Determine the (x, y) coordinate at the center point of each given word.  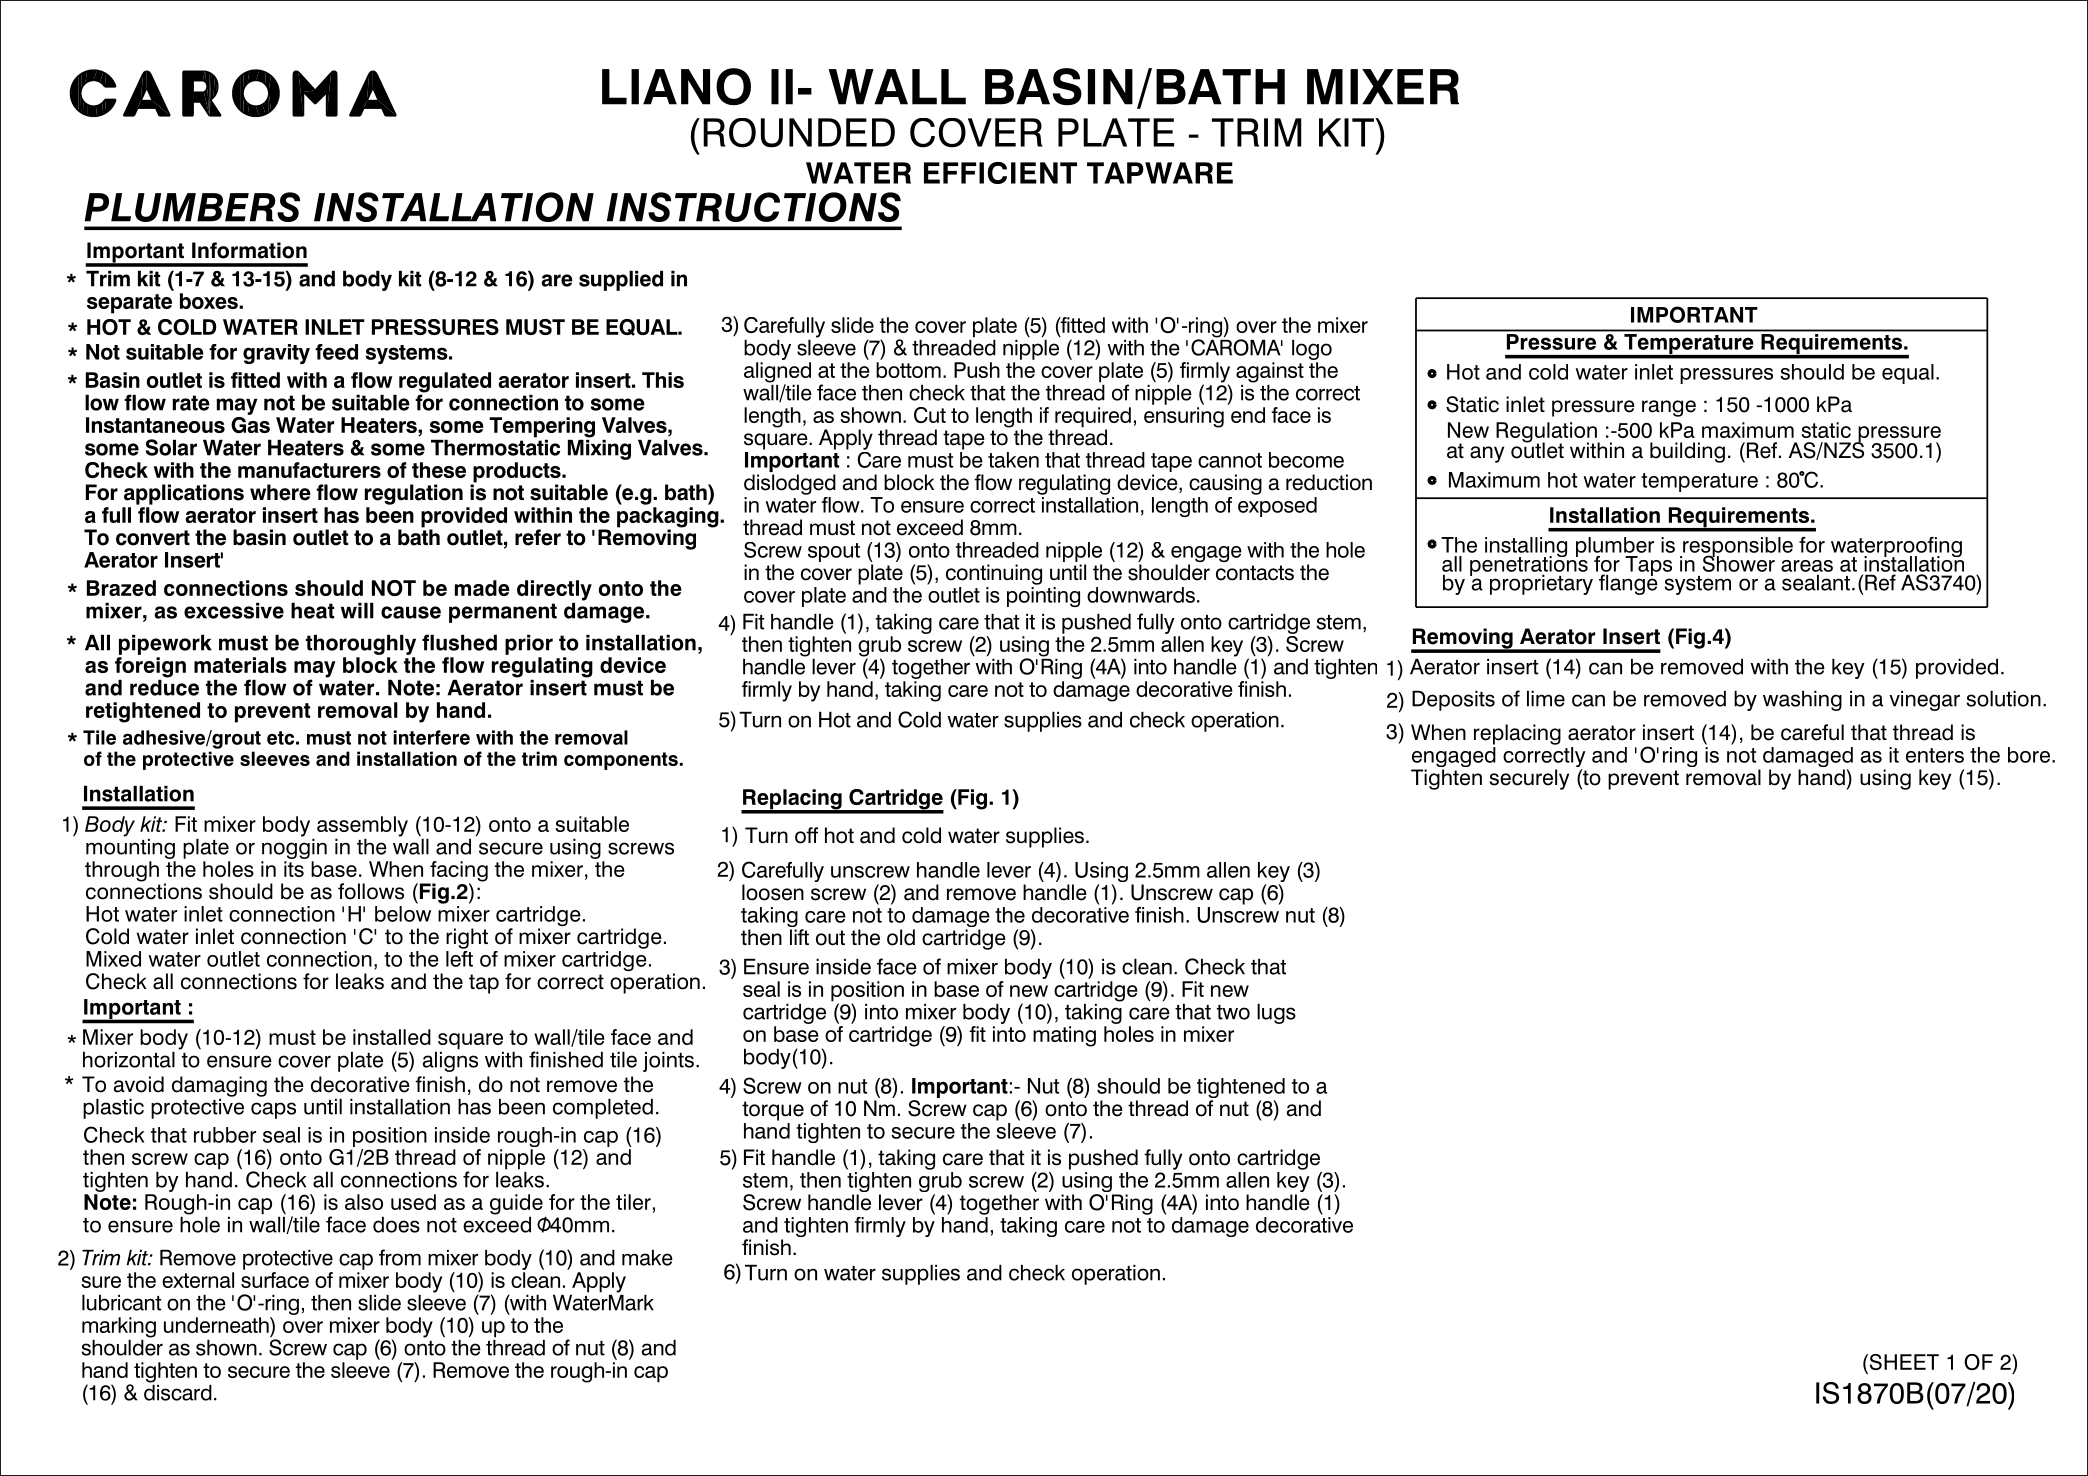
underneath (217, 1325)
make (647, 1257)
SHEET (1903, 1363)
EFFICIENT (1000, 173)
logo (1312, 349)
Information (249, 250)
